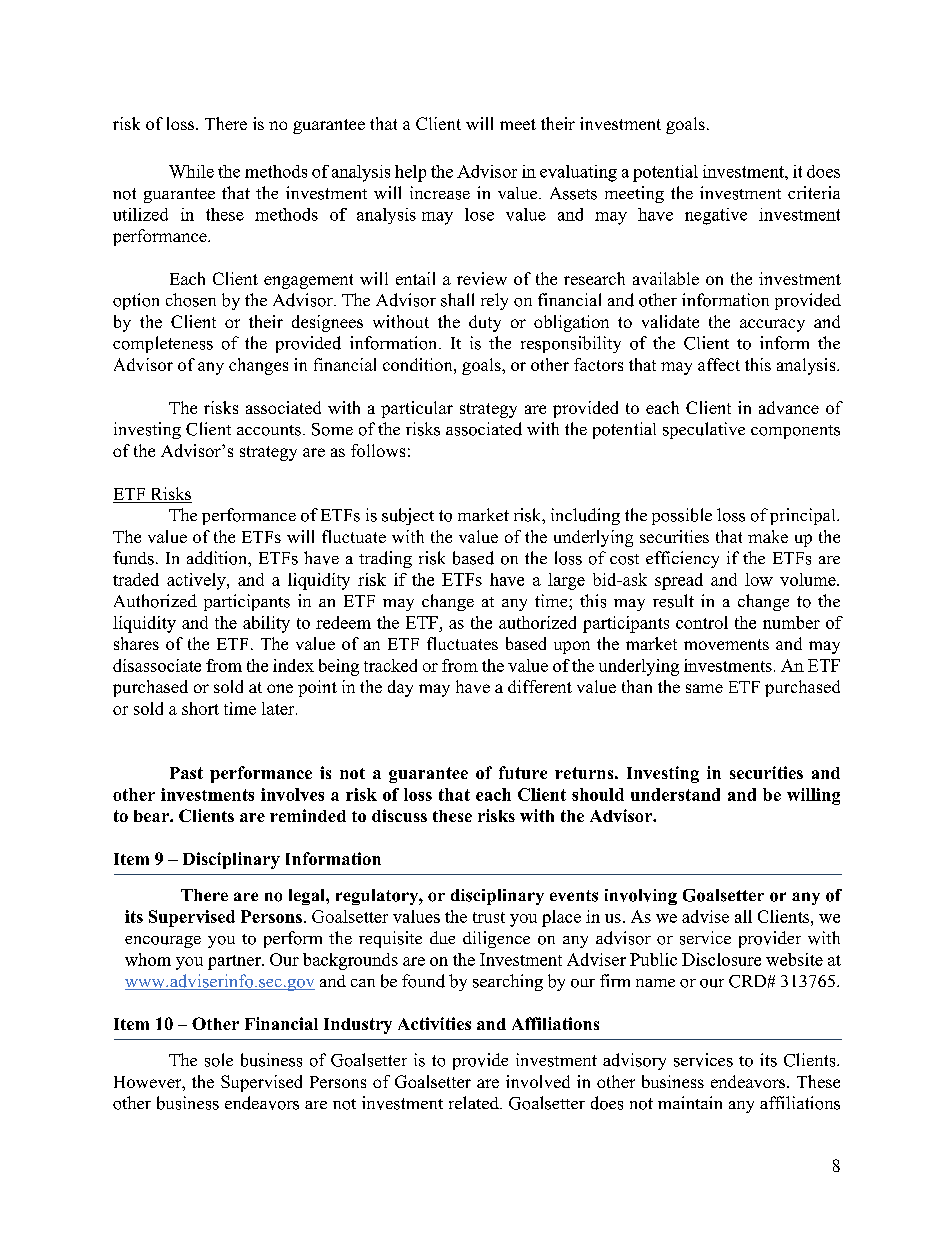 Image resolution: width=952 pixels, height=1233 pixels. Describe the element at coordinates (523, 772) in the document. I see `future` at that location.
